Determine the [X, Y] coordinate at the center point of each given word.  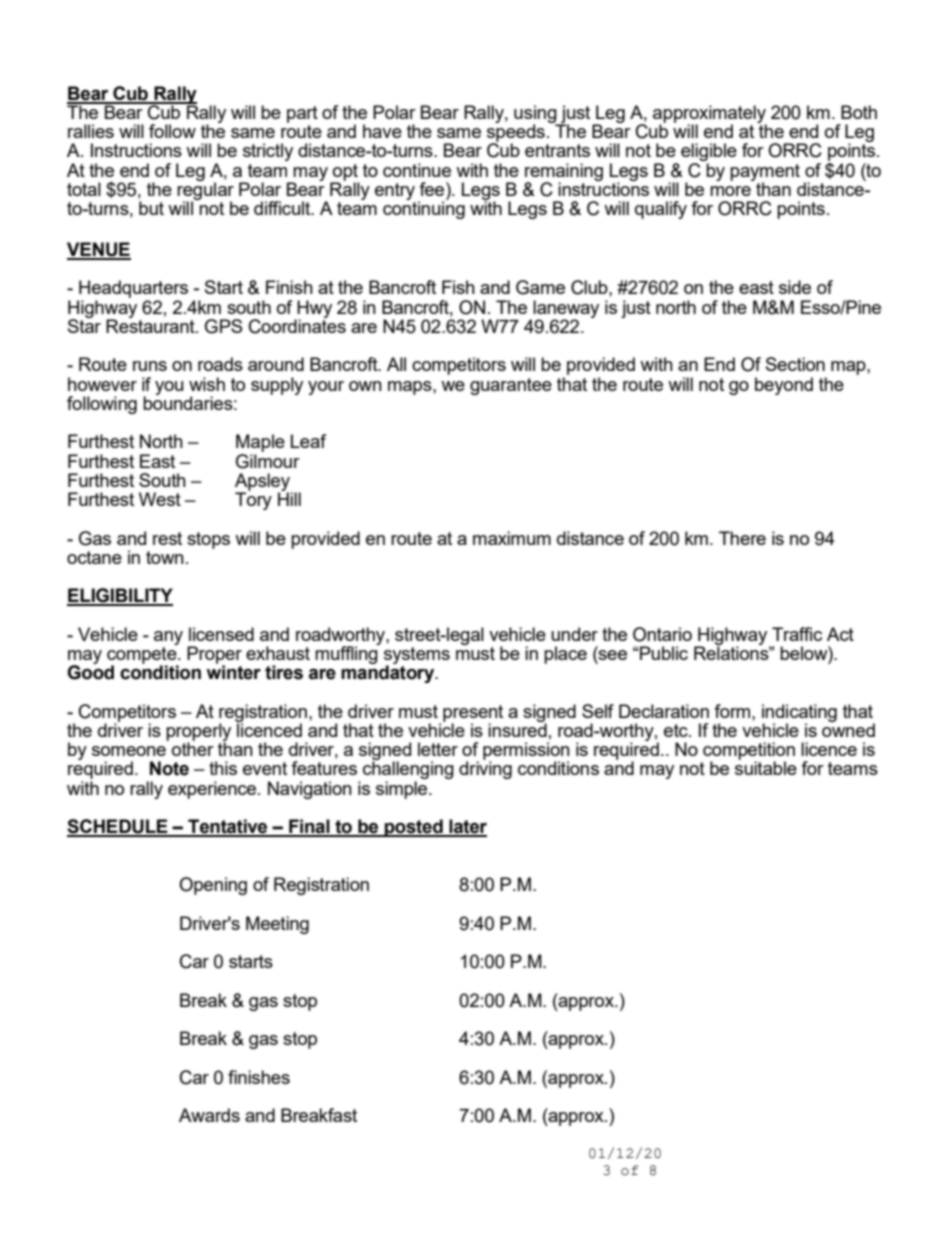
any [168, 638]
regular [205, 191]
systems [417, 656]
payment [765, 173]
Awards [209, 1115]
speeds [516, 133]
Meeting [277, 925]
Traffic [797, 634]
